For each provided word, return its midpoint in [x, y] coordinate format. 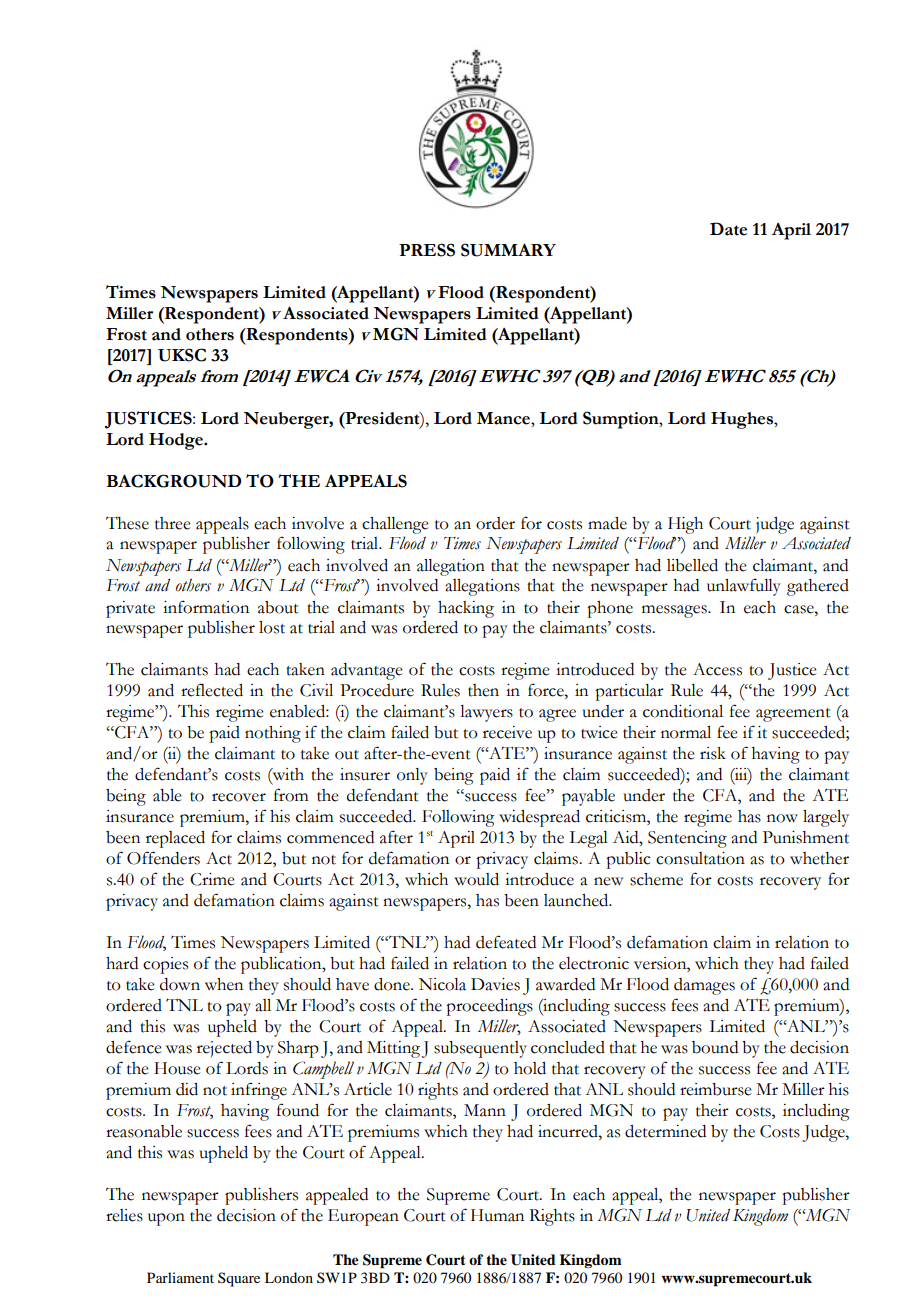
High [685, 525]
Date [728, 229]
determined [665, 1131]
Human [497, 1215]
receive [507, 732]
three [173, 523]
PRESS [427, 250]
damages [704, 986]
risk [713, 753]
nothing [273, 734]
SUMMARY [508, 250]
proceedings [489, 1007]
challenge [395, 525]
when [224, 984]
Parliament [180, 1277]
